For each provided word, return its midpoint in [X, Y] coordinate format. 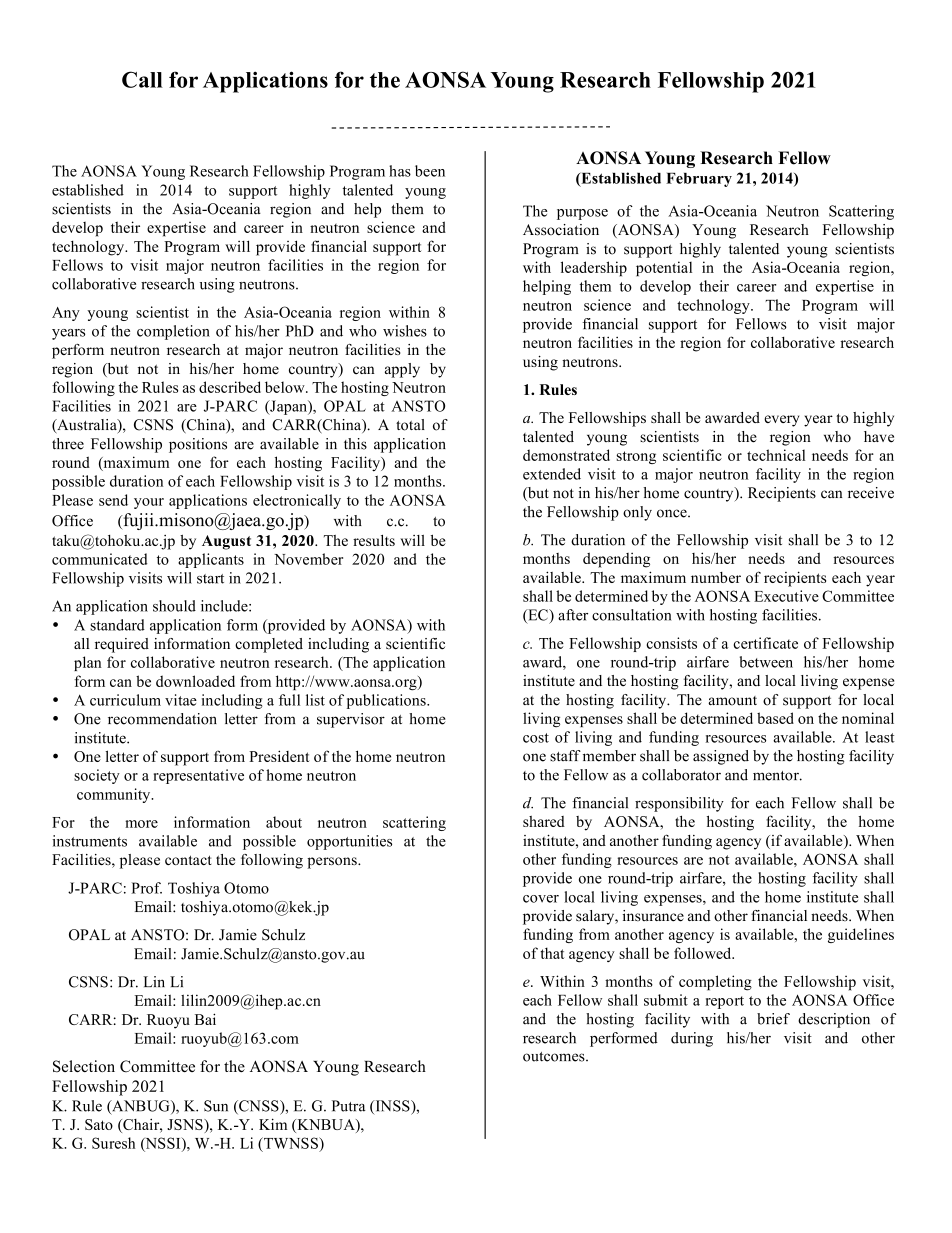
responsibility [679, 804]
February [699, 180]
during [692, 1039]
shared [544, 821]
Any [66, 314]
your [149, 503]
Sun [216, 1106]
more [141, 824]
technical [776, 455]
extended [552, 474]
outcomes [555, 1057]
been [430, 171]
